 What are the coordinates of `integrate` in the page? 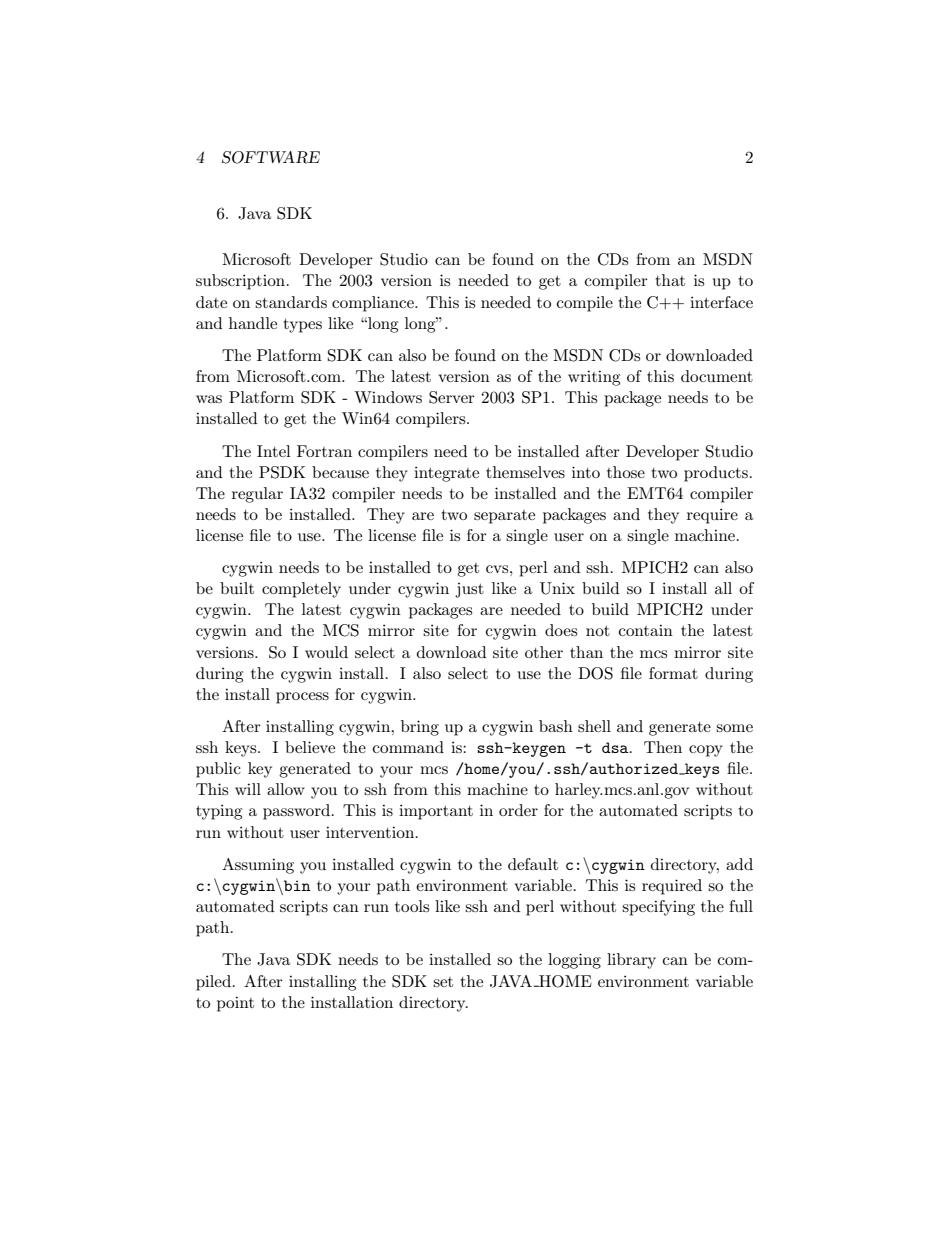 It's located at (446, 474).
